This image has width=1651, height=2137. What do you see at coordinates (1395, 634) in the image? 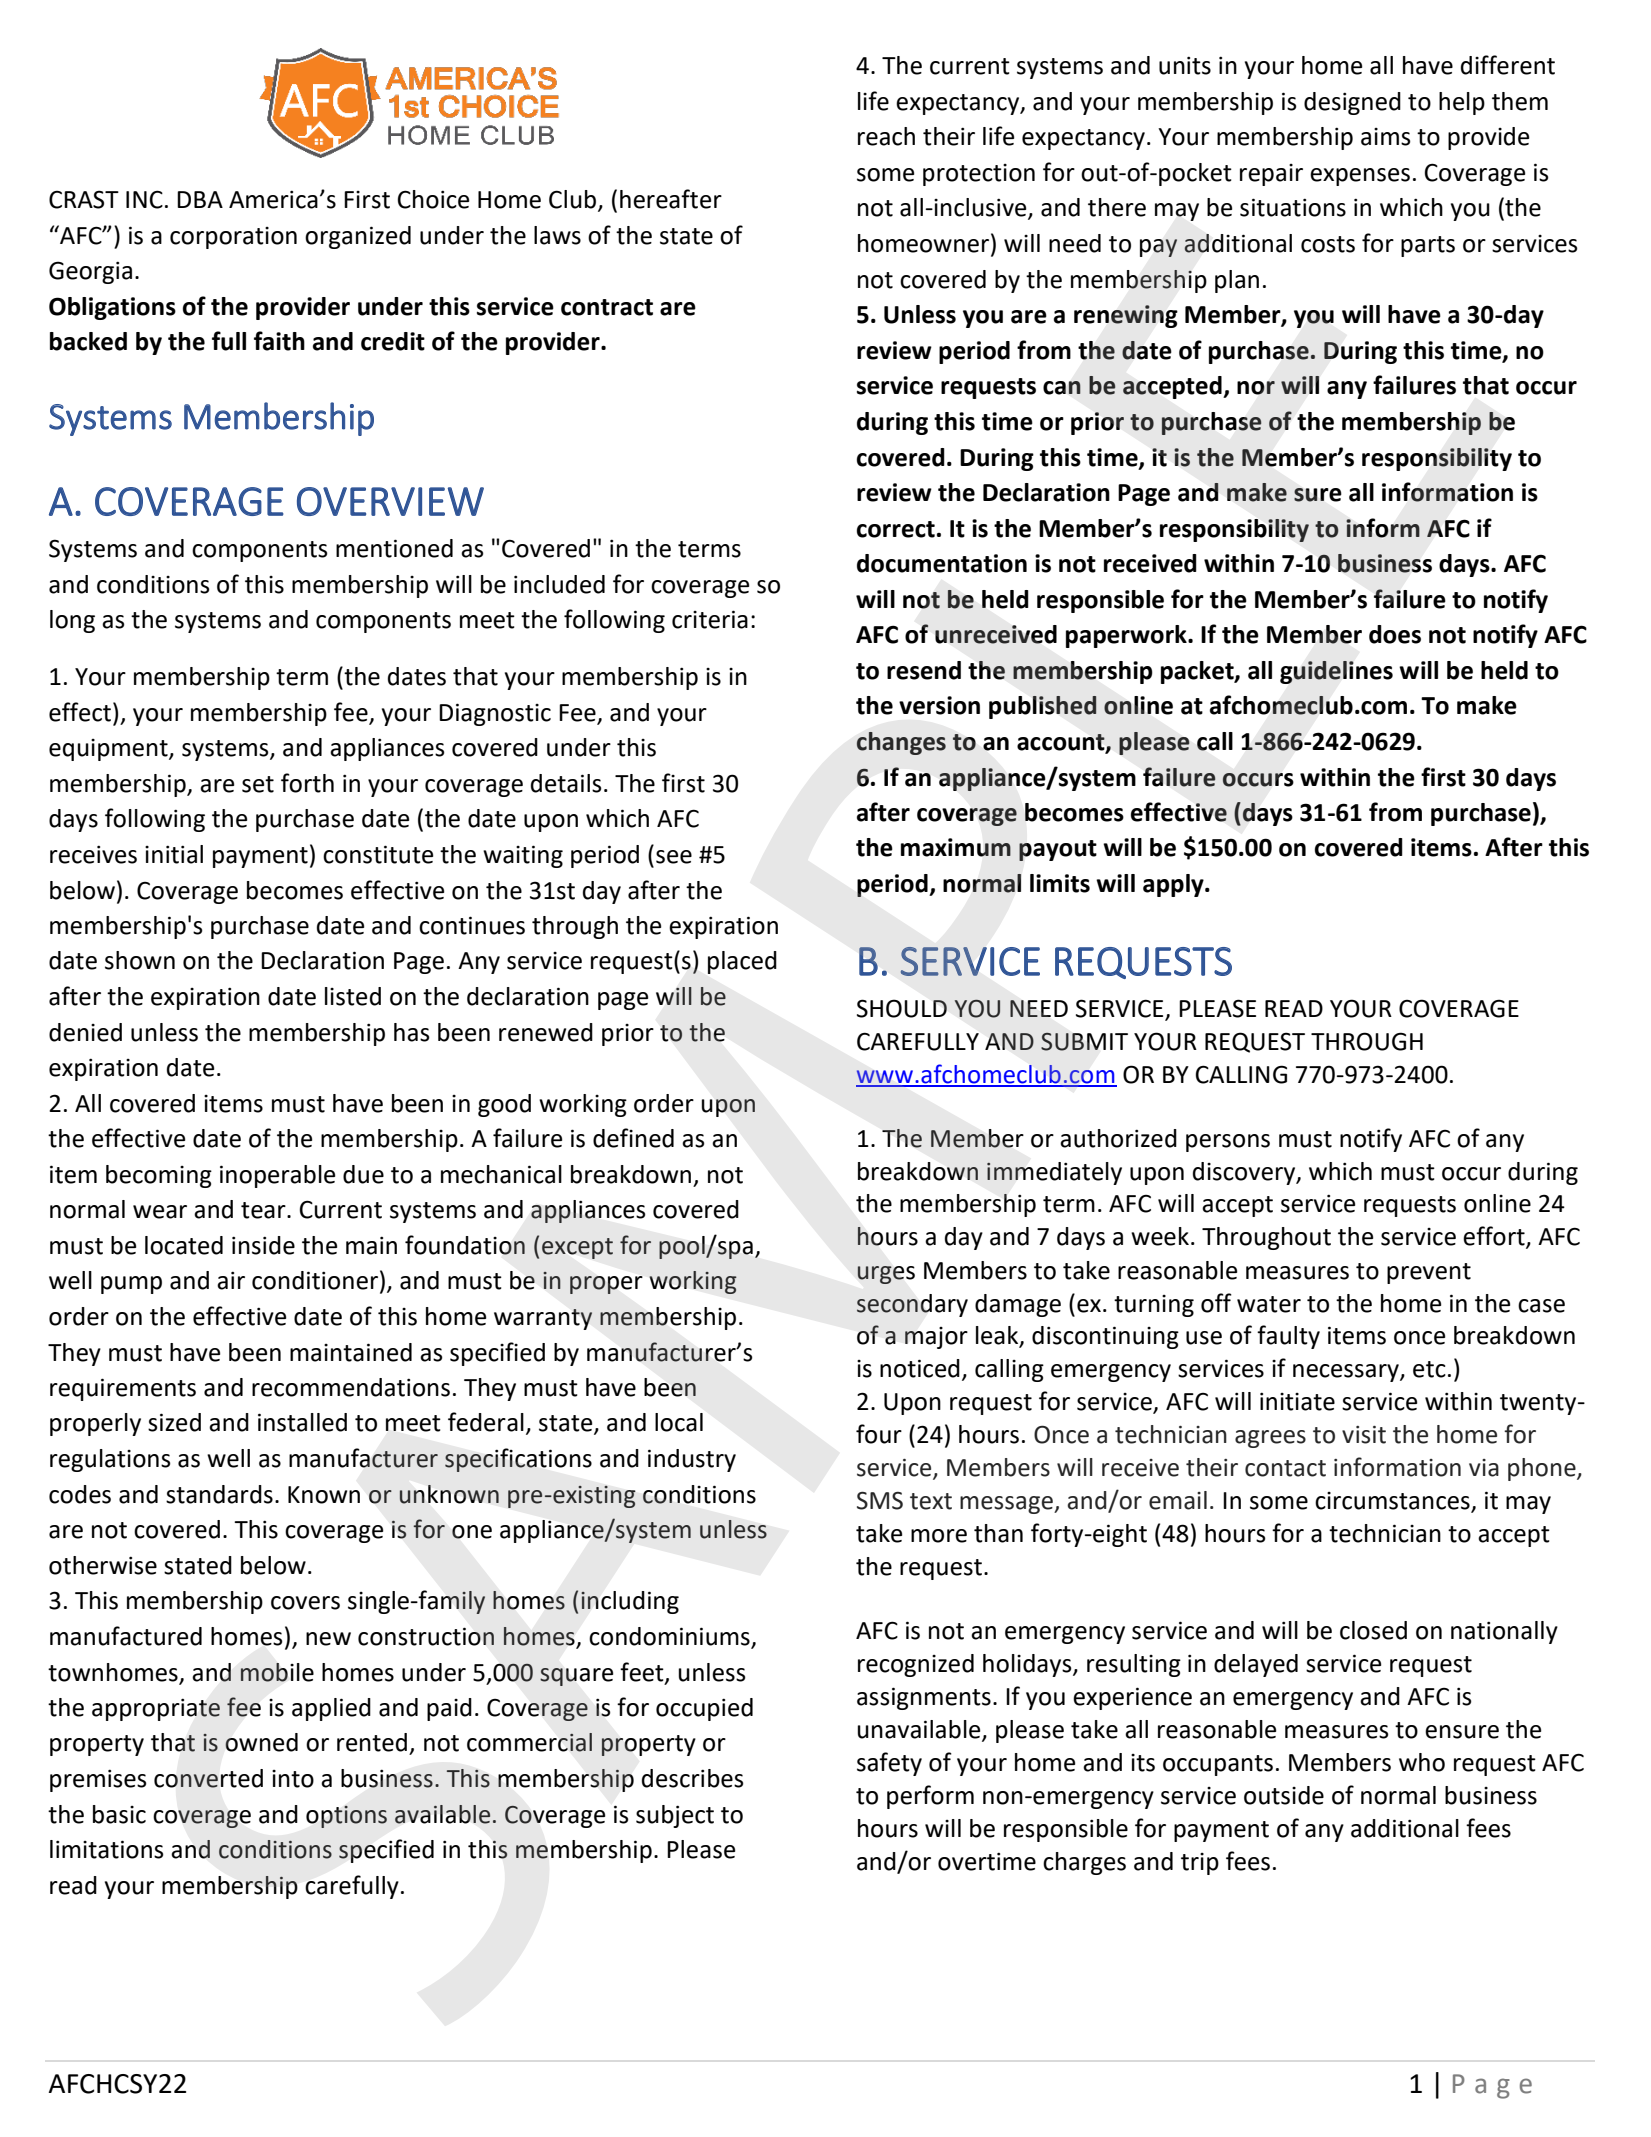
I see `does` at bounding box center [1395, 634].
